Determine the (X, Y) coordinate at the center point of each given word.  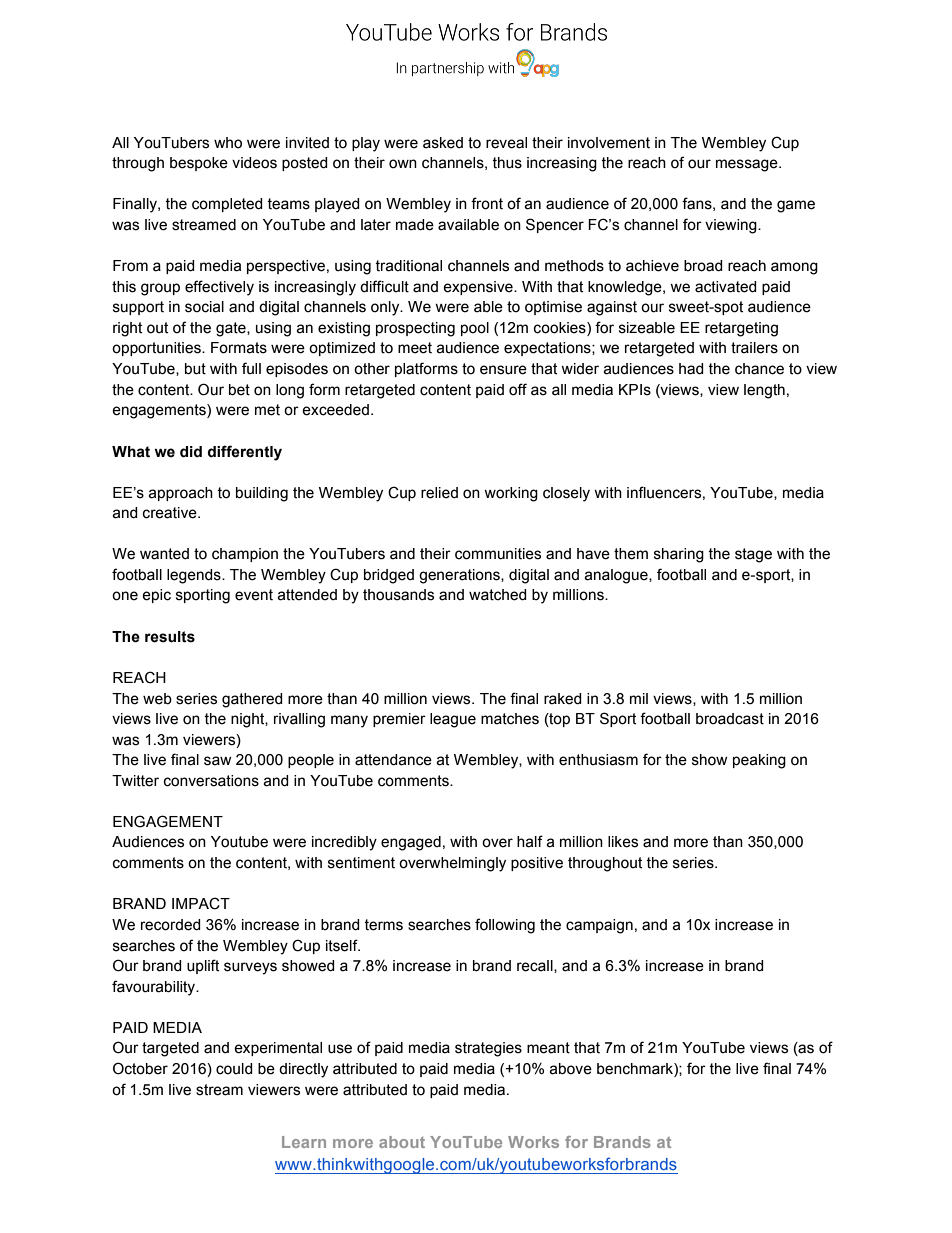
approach (180, 494)
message (748, 165)
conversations (211, 781)
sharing (679, 555)
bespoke (199, 164)
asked (443, 143)
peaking (759, 761)
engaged (411, 843)
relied (439, 493)
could (234, 1069)
